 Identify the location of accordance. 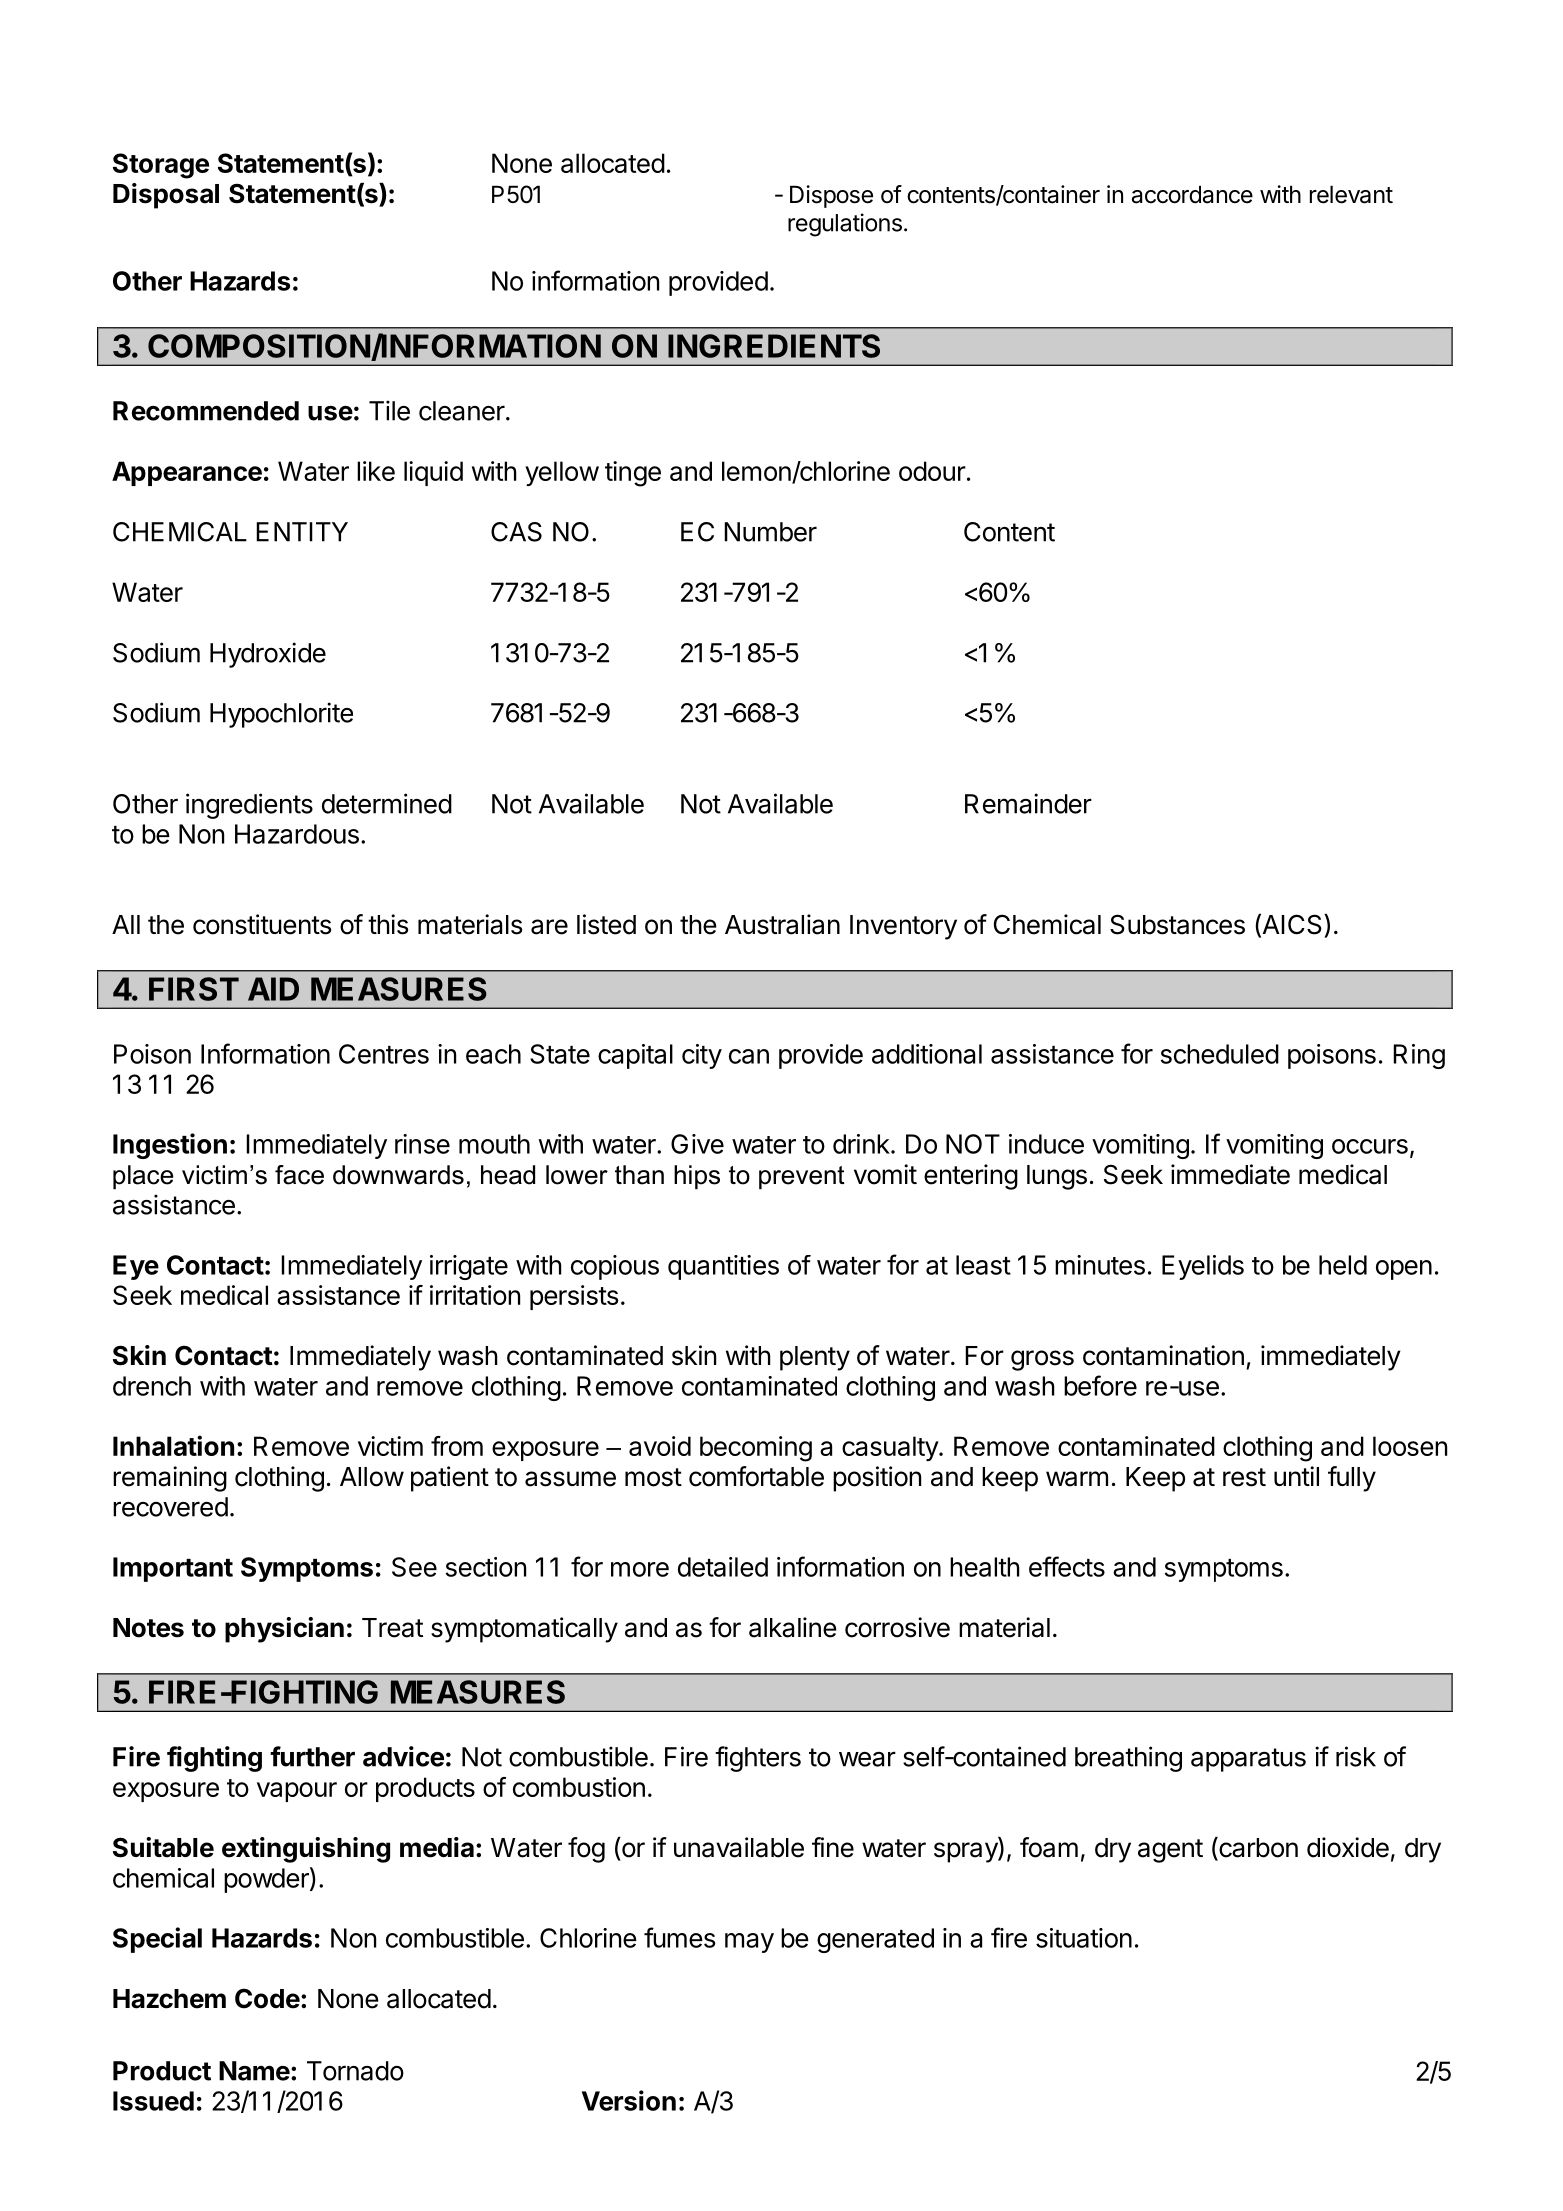
(1192, 194).
